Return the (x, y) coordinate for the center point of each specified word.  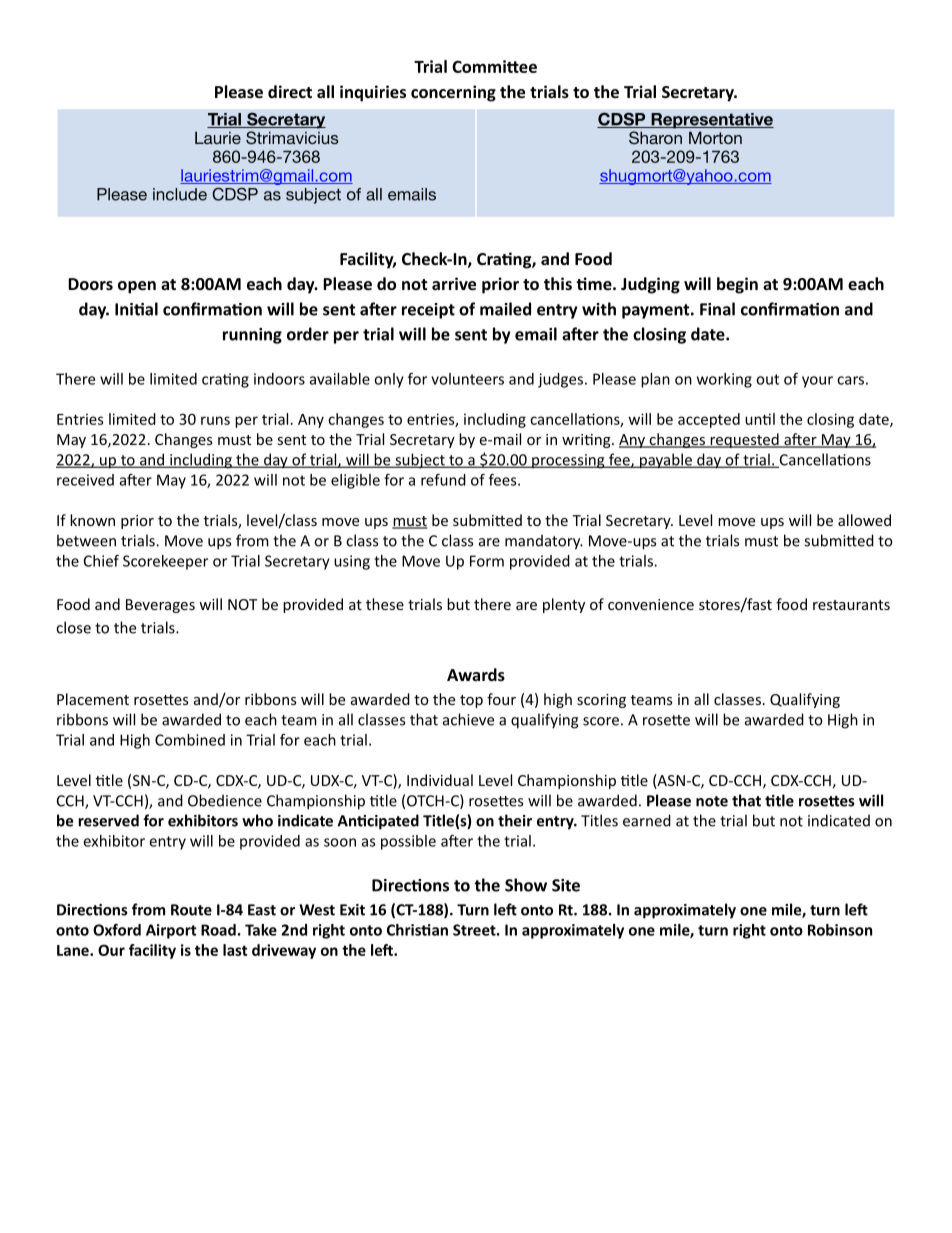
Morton (715, 137)
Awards (476, 674)
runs (215, 420)
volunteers (467, 379)
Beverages (160, 606)
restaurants (851, 605)
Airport (171, 931)
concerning (453, 93)
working (724, 380)
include (180, 194)
